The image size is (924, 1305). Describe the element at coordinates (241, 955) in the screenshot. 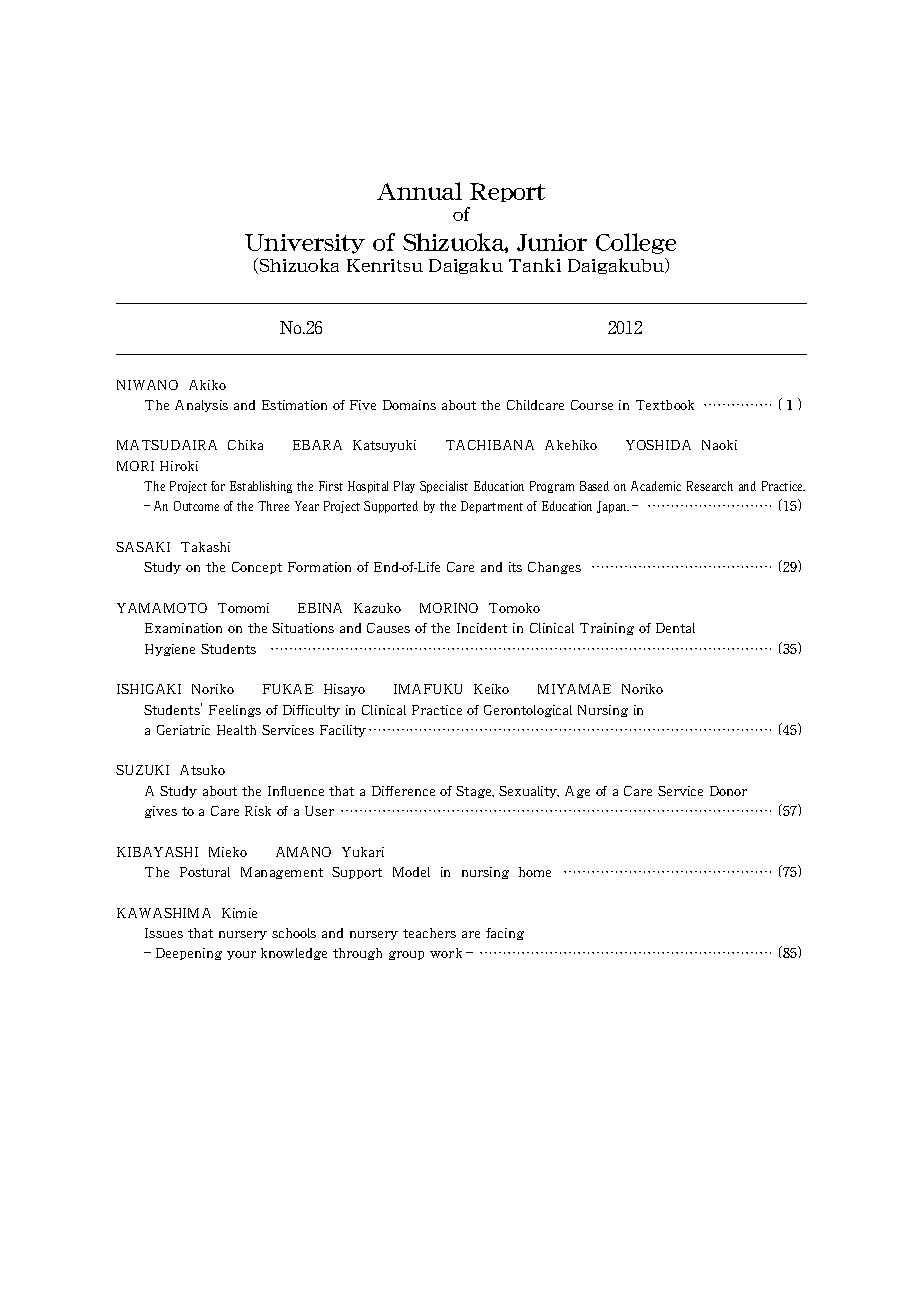

I see `your` at that location.
